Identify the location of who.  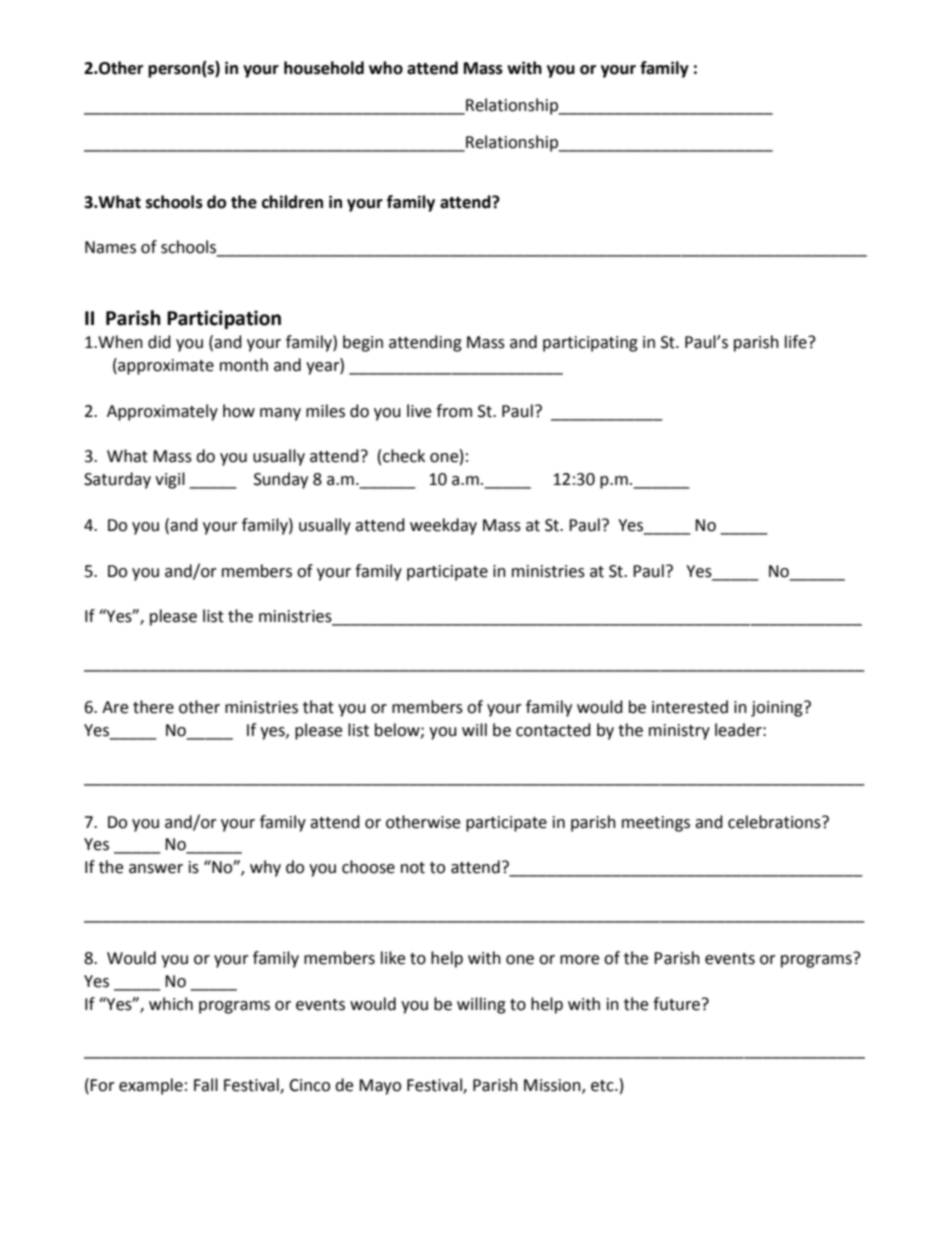
(386, 68).
